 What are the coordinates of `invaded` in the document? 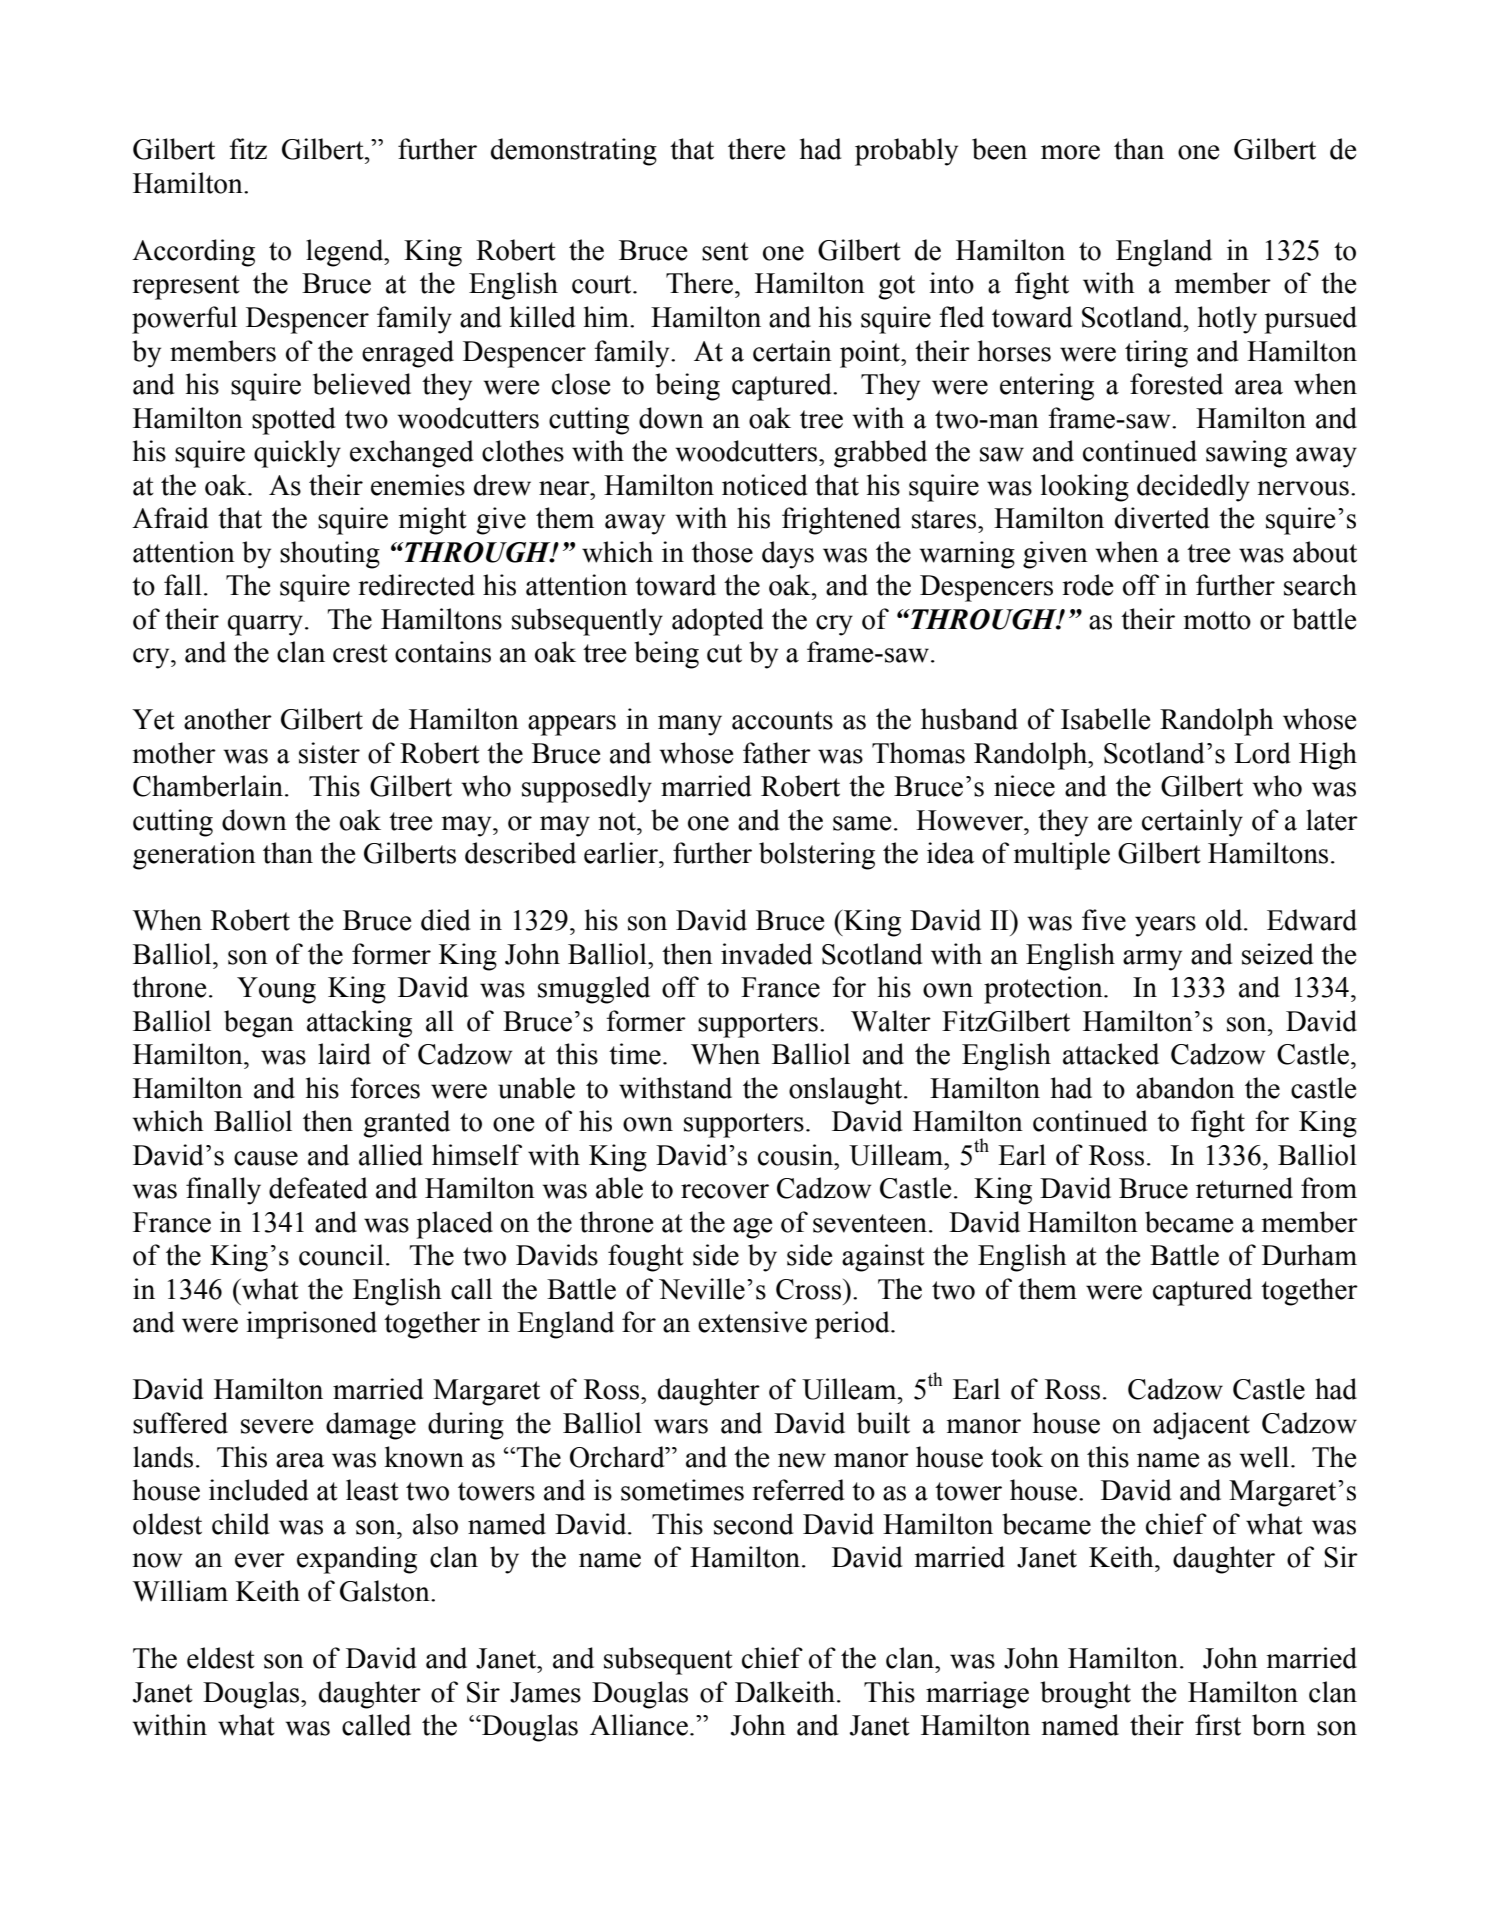 It's located at (766, 954).
